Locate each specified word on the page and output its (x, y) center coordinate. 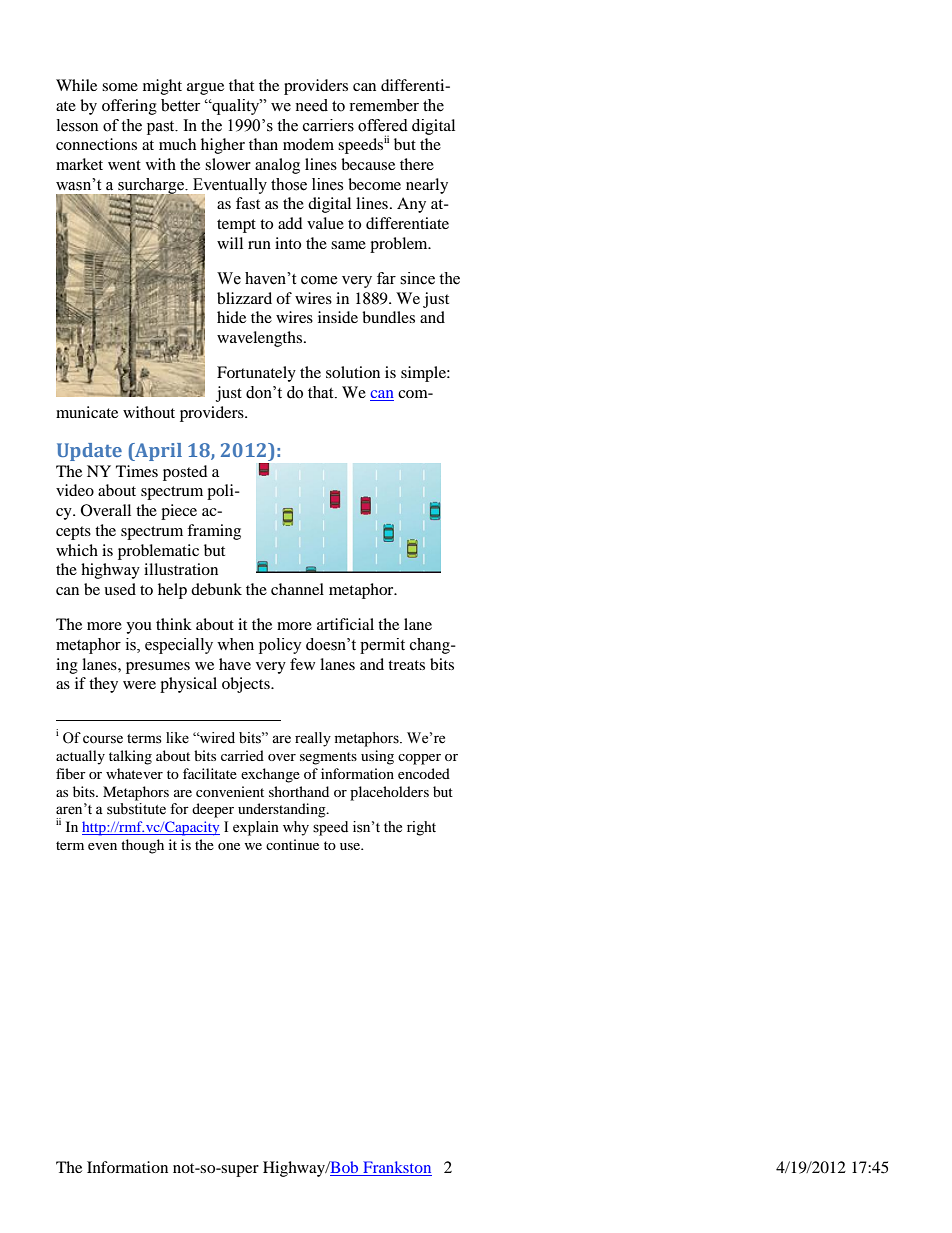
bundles (388, 317)
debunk (216, 589)
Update (89, 452)
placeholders (389, 793)
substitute (136, 809)
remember (384, 105)
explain (256, 828)
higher (223, 146)
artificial (345, 624)
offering (129, 107)
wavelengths (259, 339)
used (120, 589)
